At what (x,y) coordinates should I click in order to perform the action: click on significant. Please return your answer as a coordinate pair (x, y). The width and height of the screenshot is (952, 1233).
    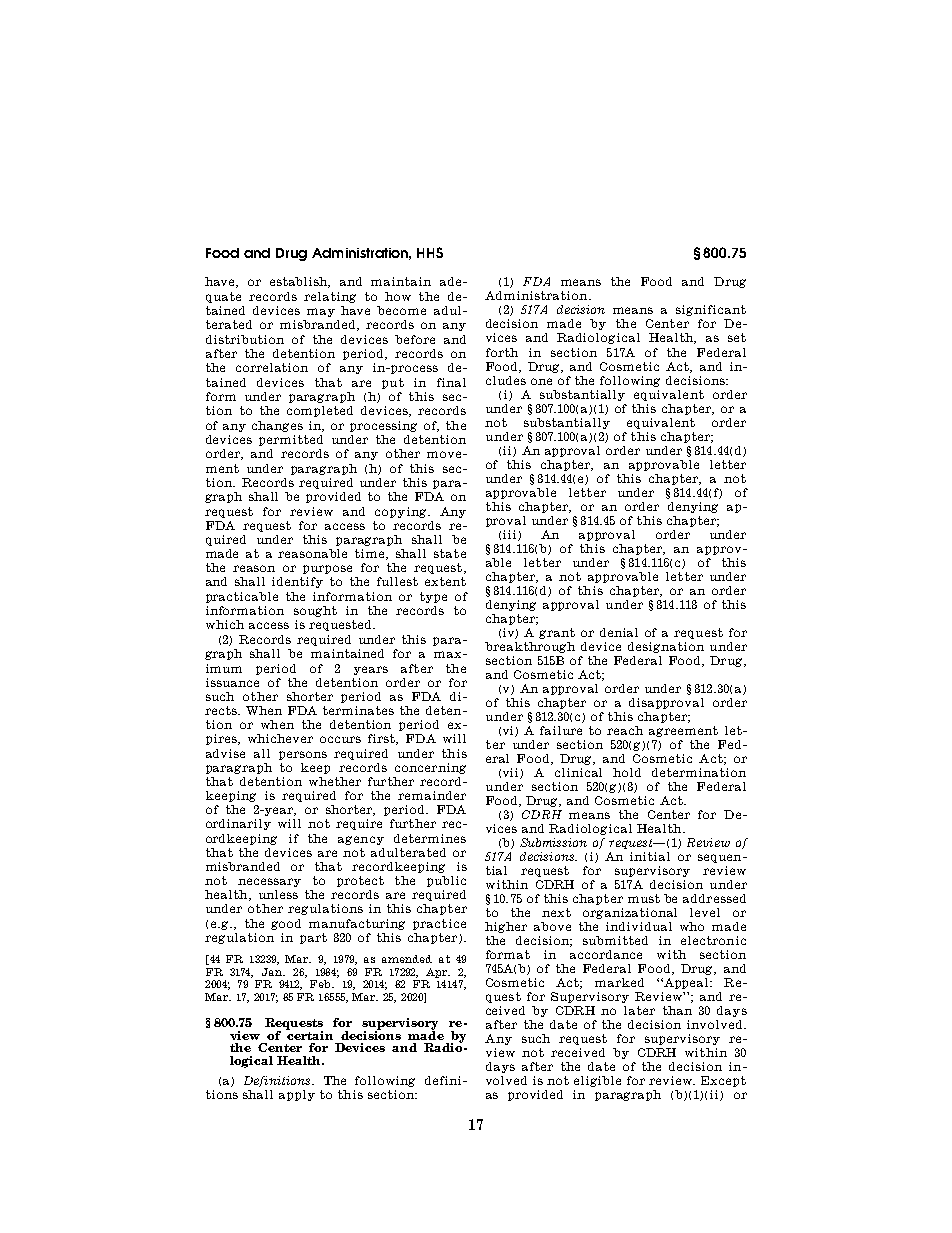
    Looking at the image, I should click on (711, 310).
